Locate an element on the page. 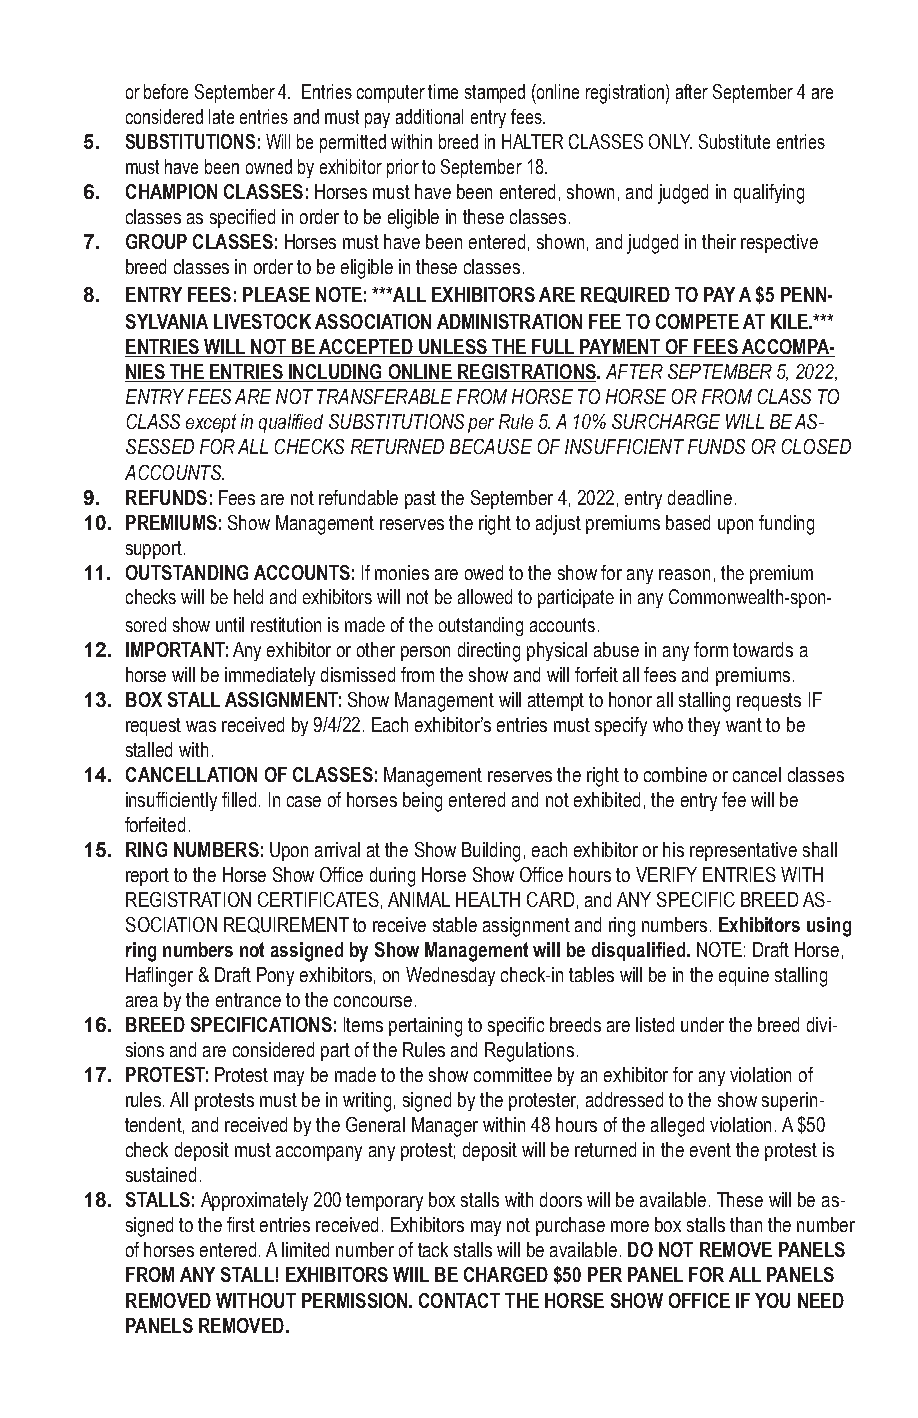  HEALTH is located at coordinates (488, 899).
